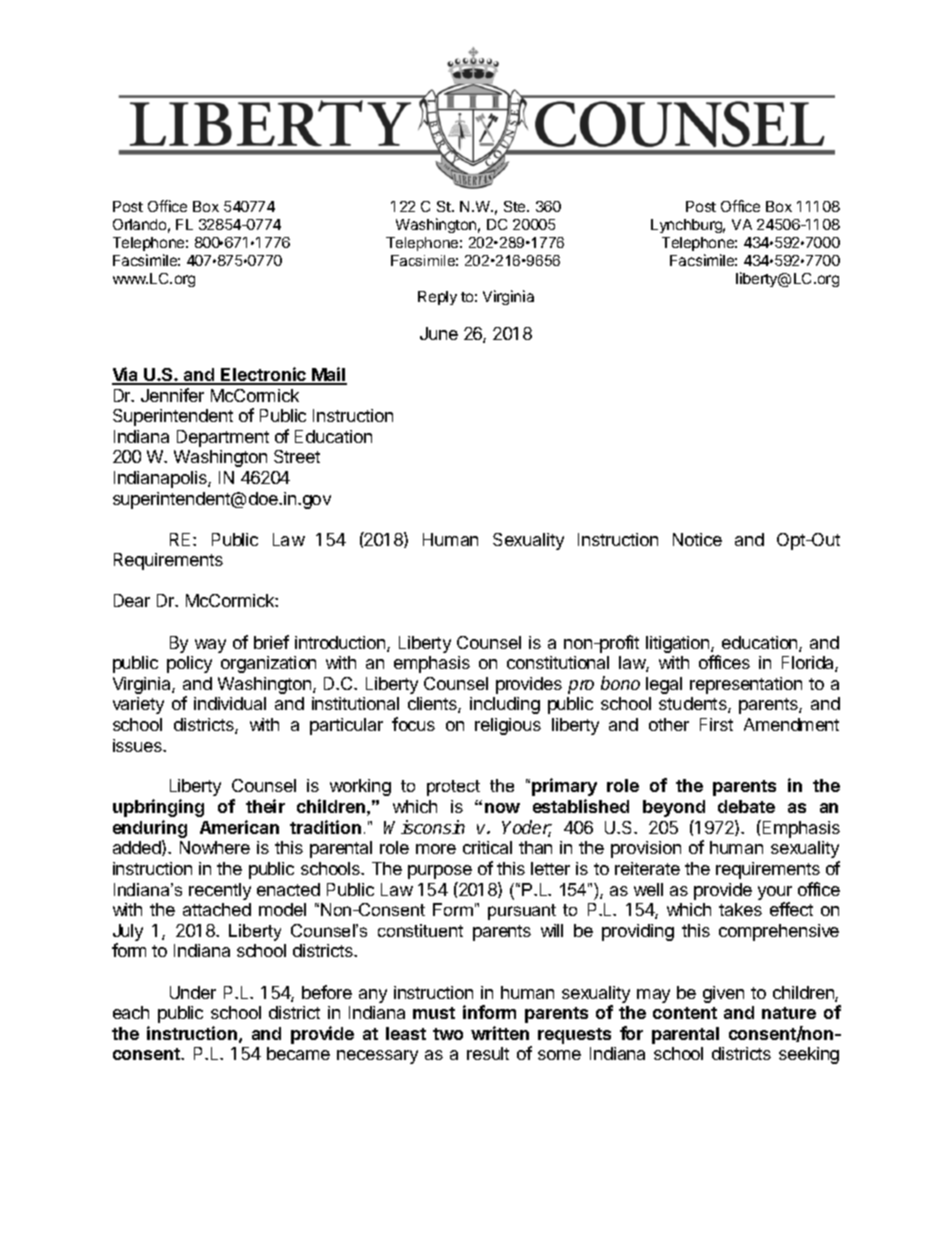 The image size is (952, 1233). Describe the element at coordinates (439, 333) in the screenshot. I see `June` at that location.
